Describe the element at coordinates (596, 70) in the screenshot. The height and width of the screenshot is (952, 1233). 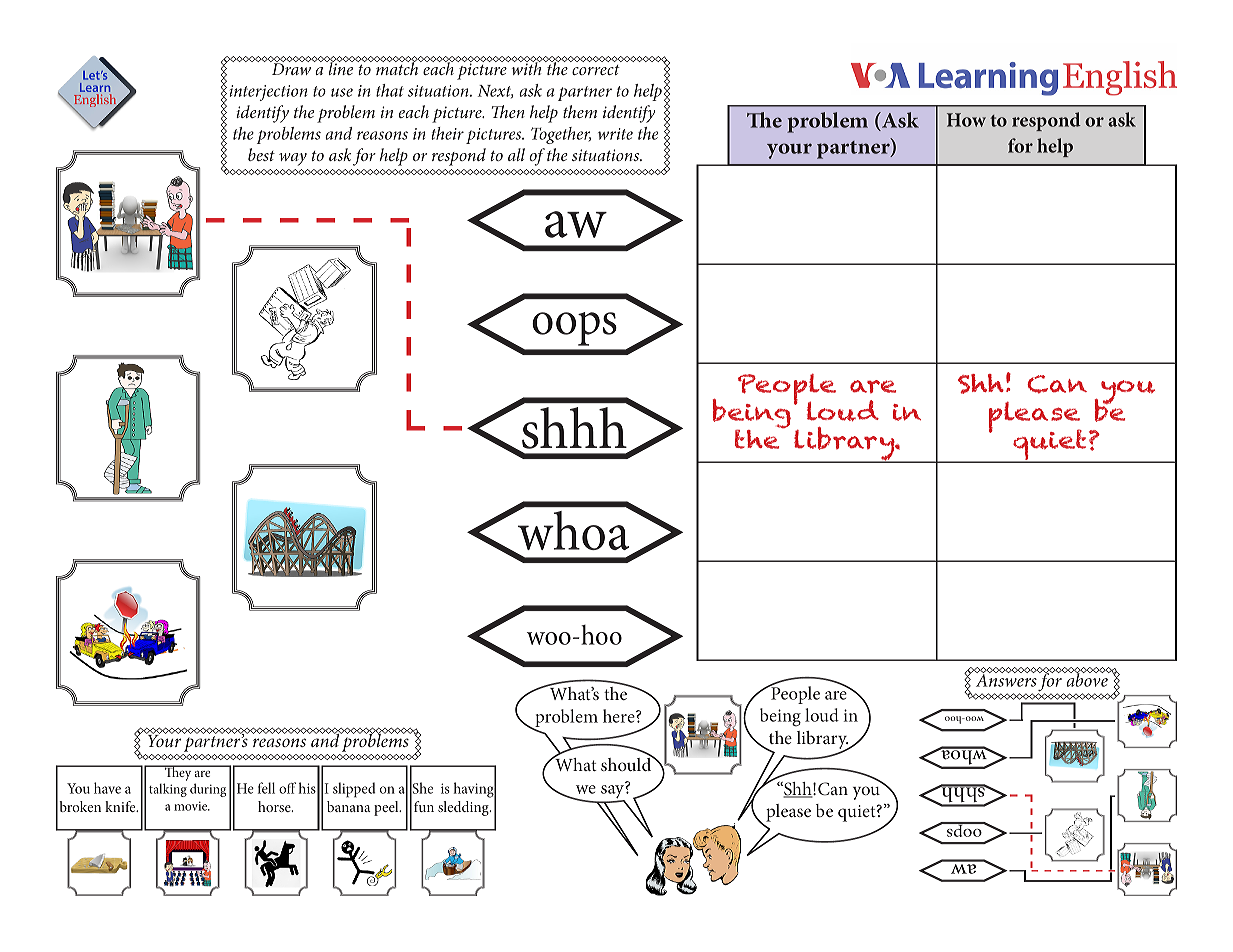
I see `correct` at that location.
